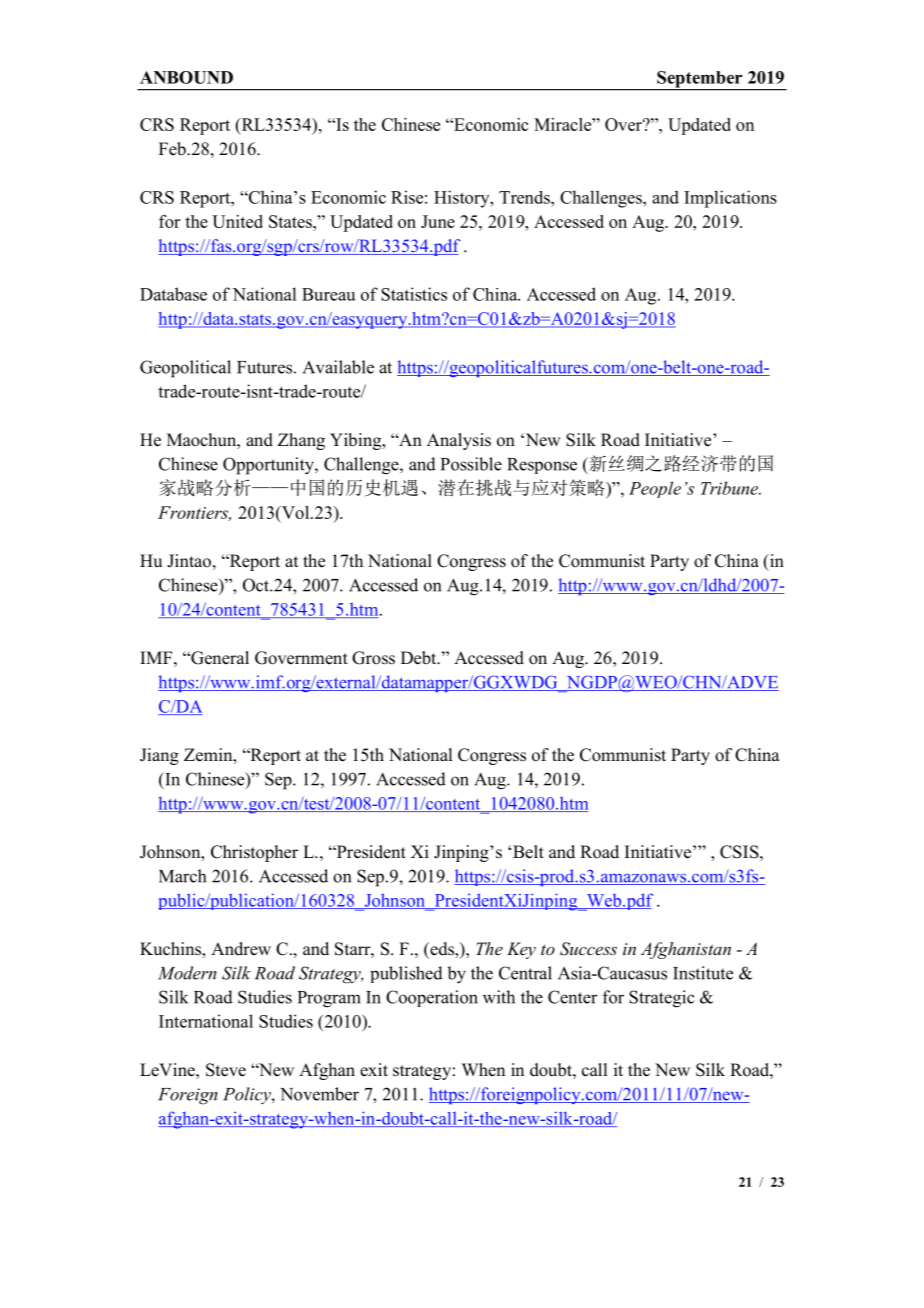  Describe the element at coordinates (588, 949) in the document. I see `Success` at that location.
